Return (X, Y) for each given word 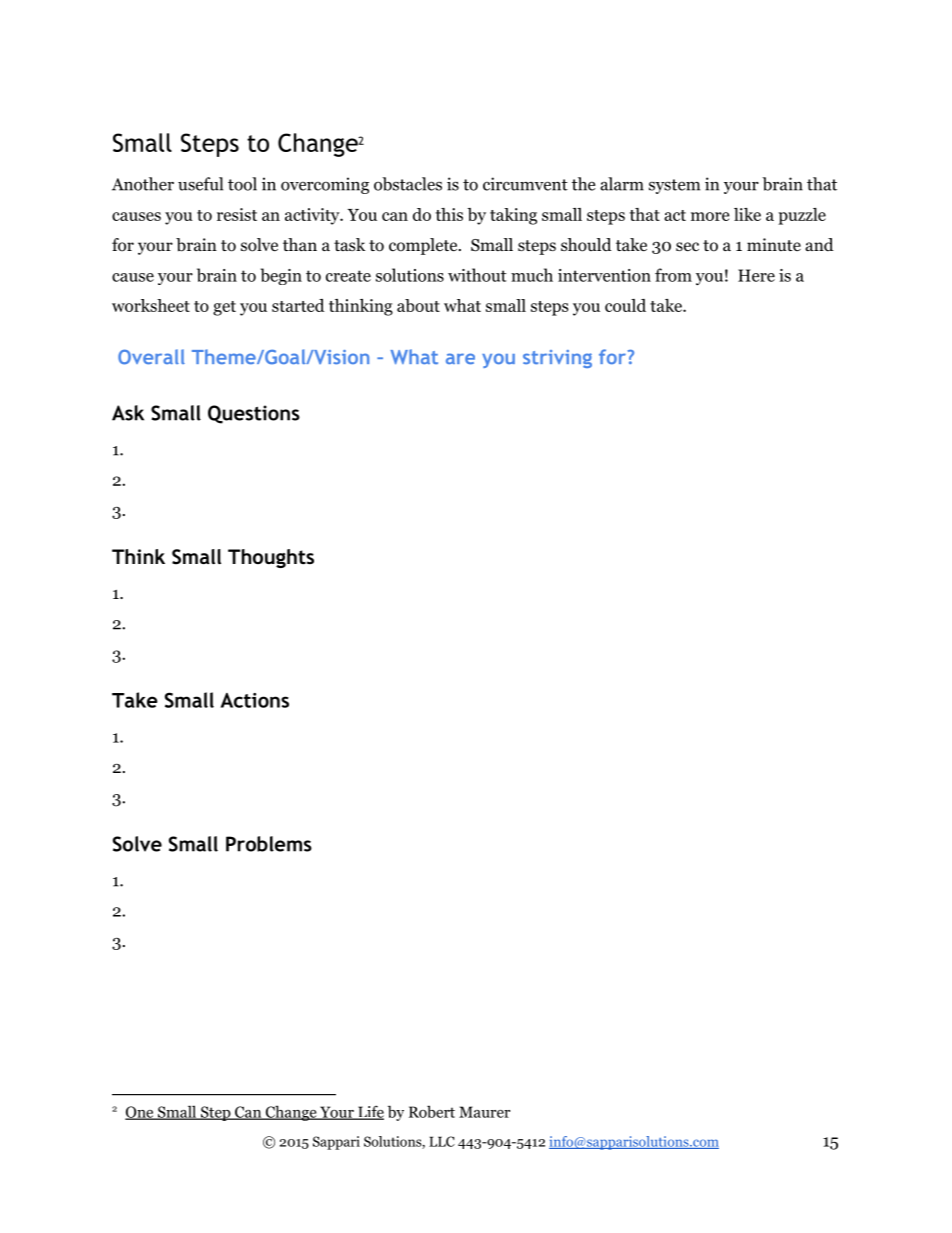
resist (237, 214)
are (460, 358)
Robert (432, 1111)
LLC (442, 1141)
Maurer (484, 1112)
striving (557, 359)
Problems (269, 844)
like (747, 214)
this (449, 214)
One (140, 1113)
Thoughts (271, 558)
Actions (255, 700)
